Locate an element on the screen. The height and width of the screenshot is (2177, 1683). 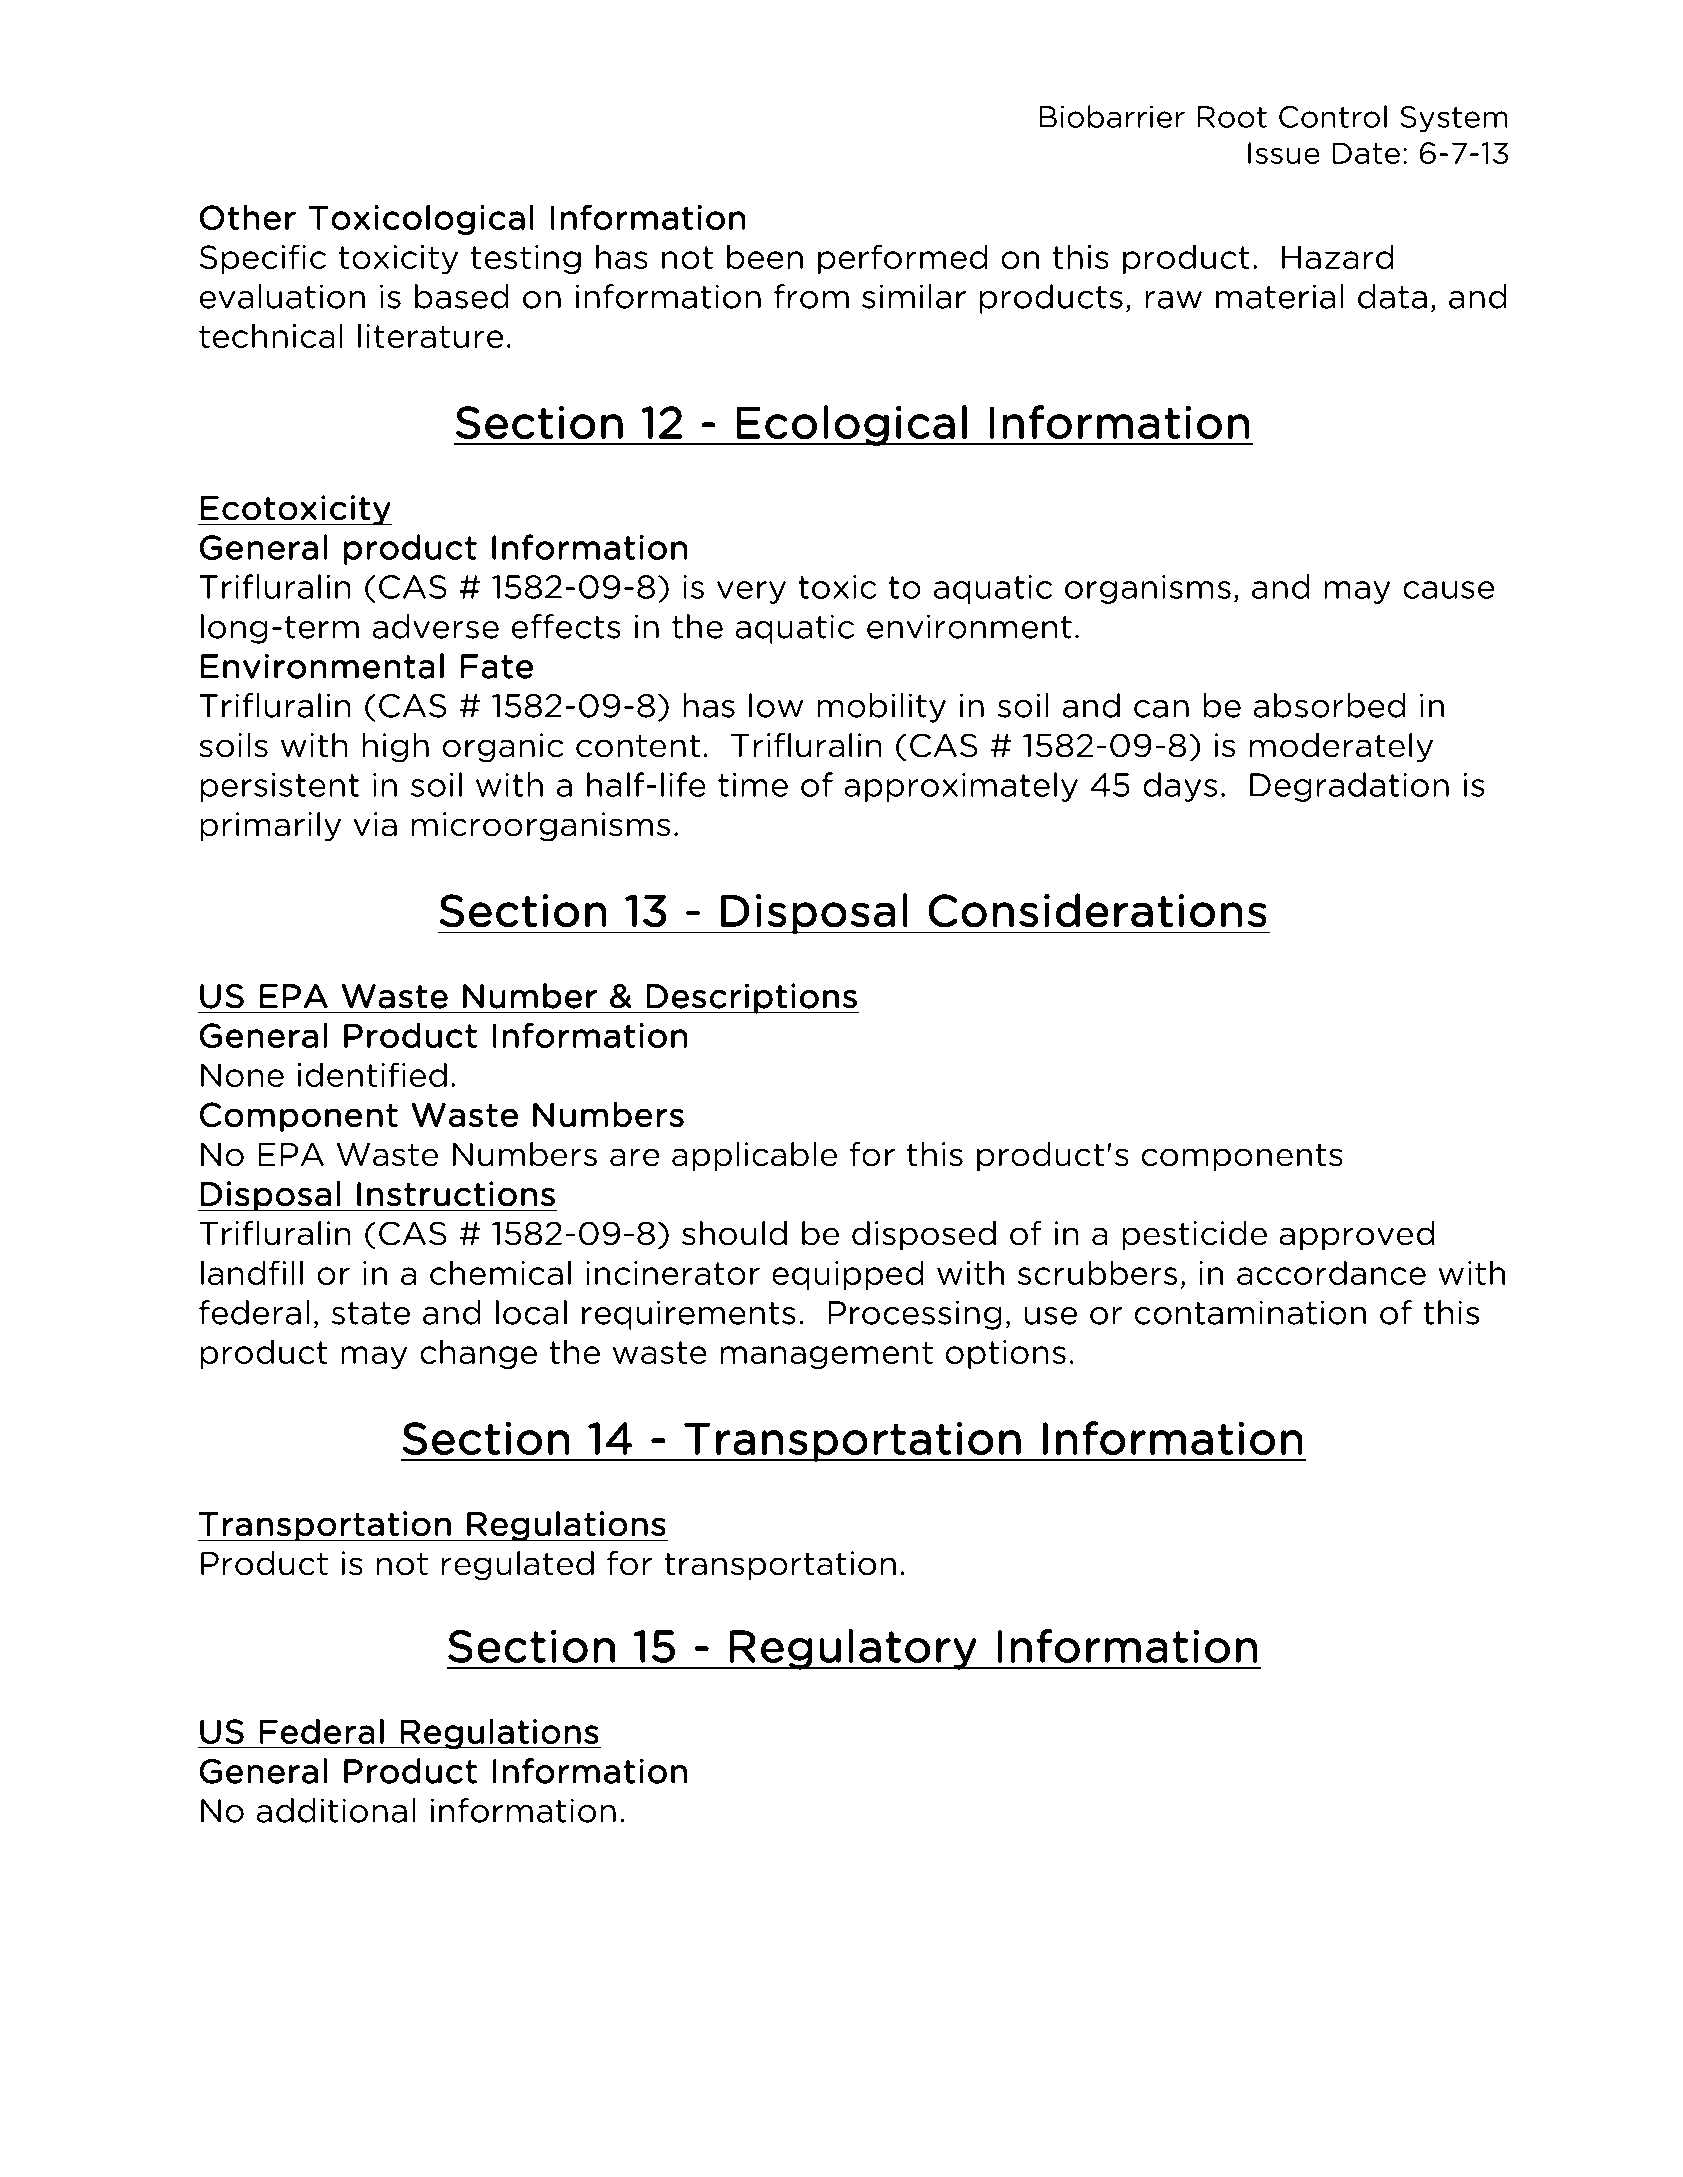
Issue is located at coordinates (1284, 153).
